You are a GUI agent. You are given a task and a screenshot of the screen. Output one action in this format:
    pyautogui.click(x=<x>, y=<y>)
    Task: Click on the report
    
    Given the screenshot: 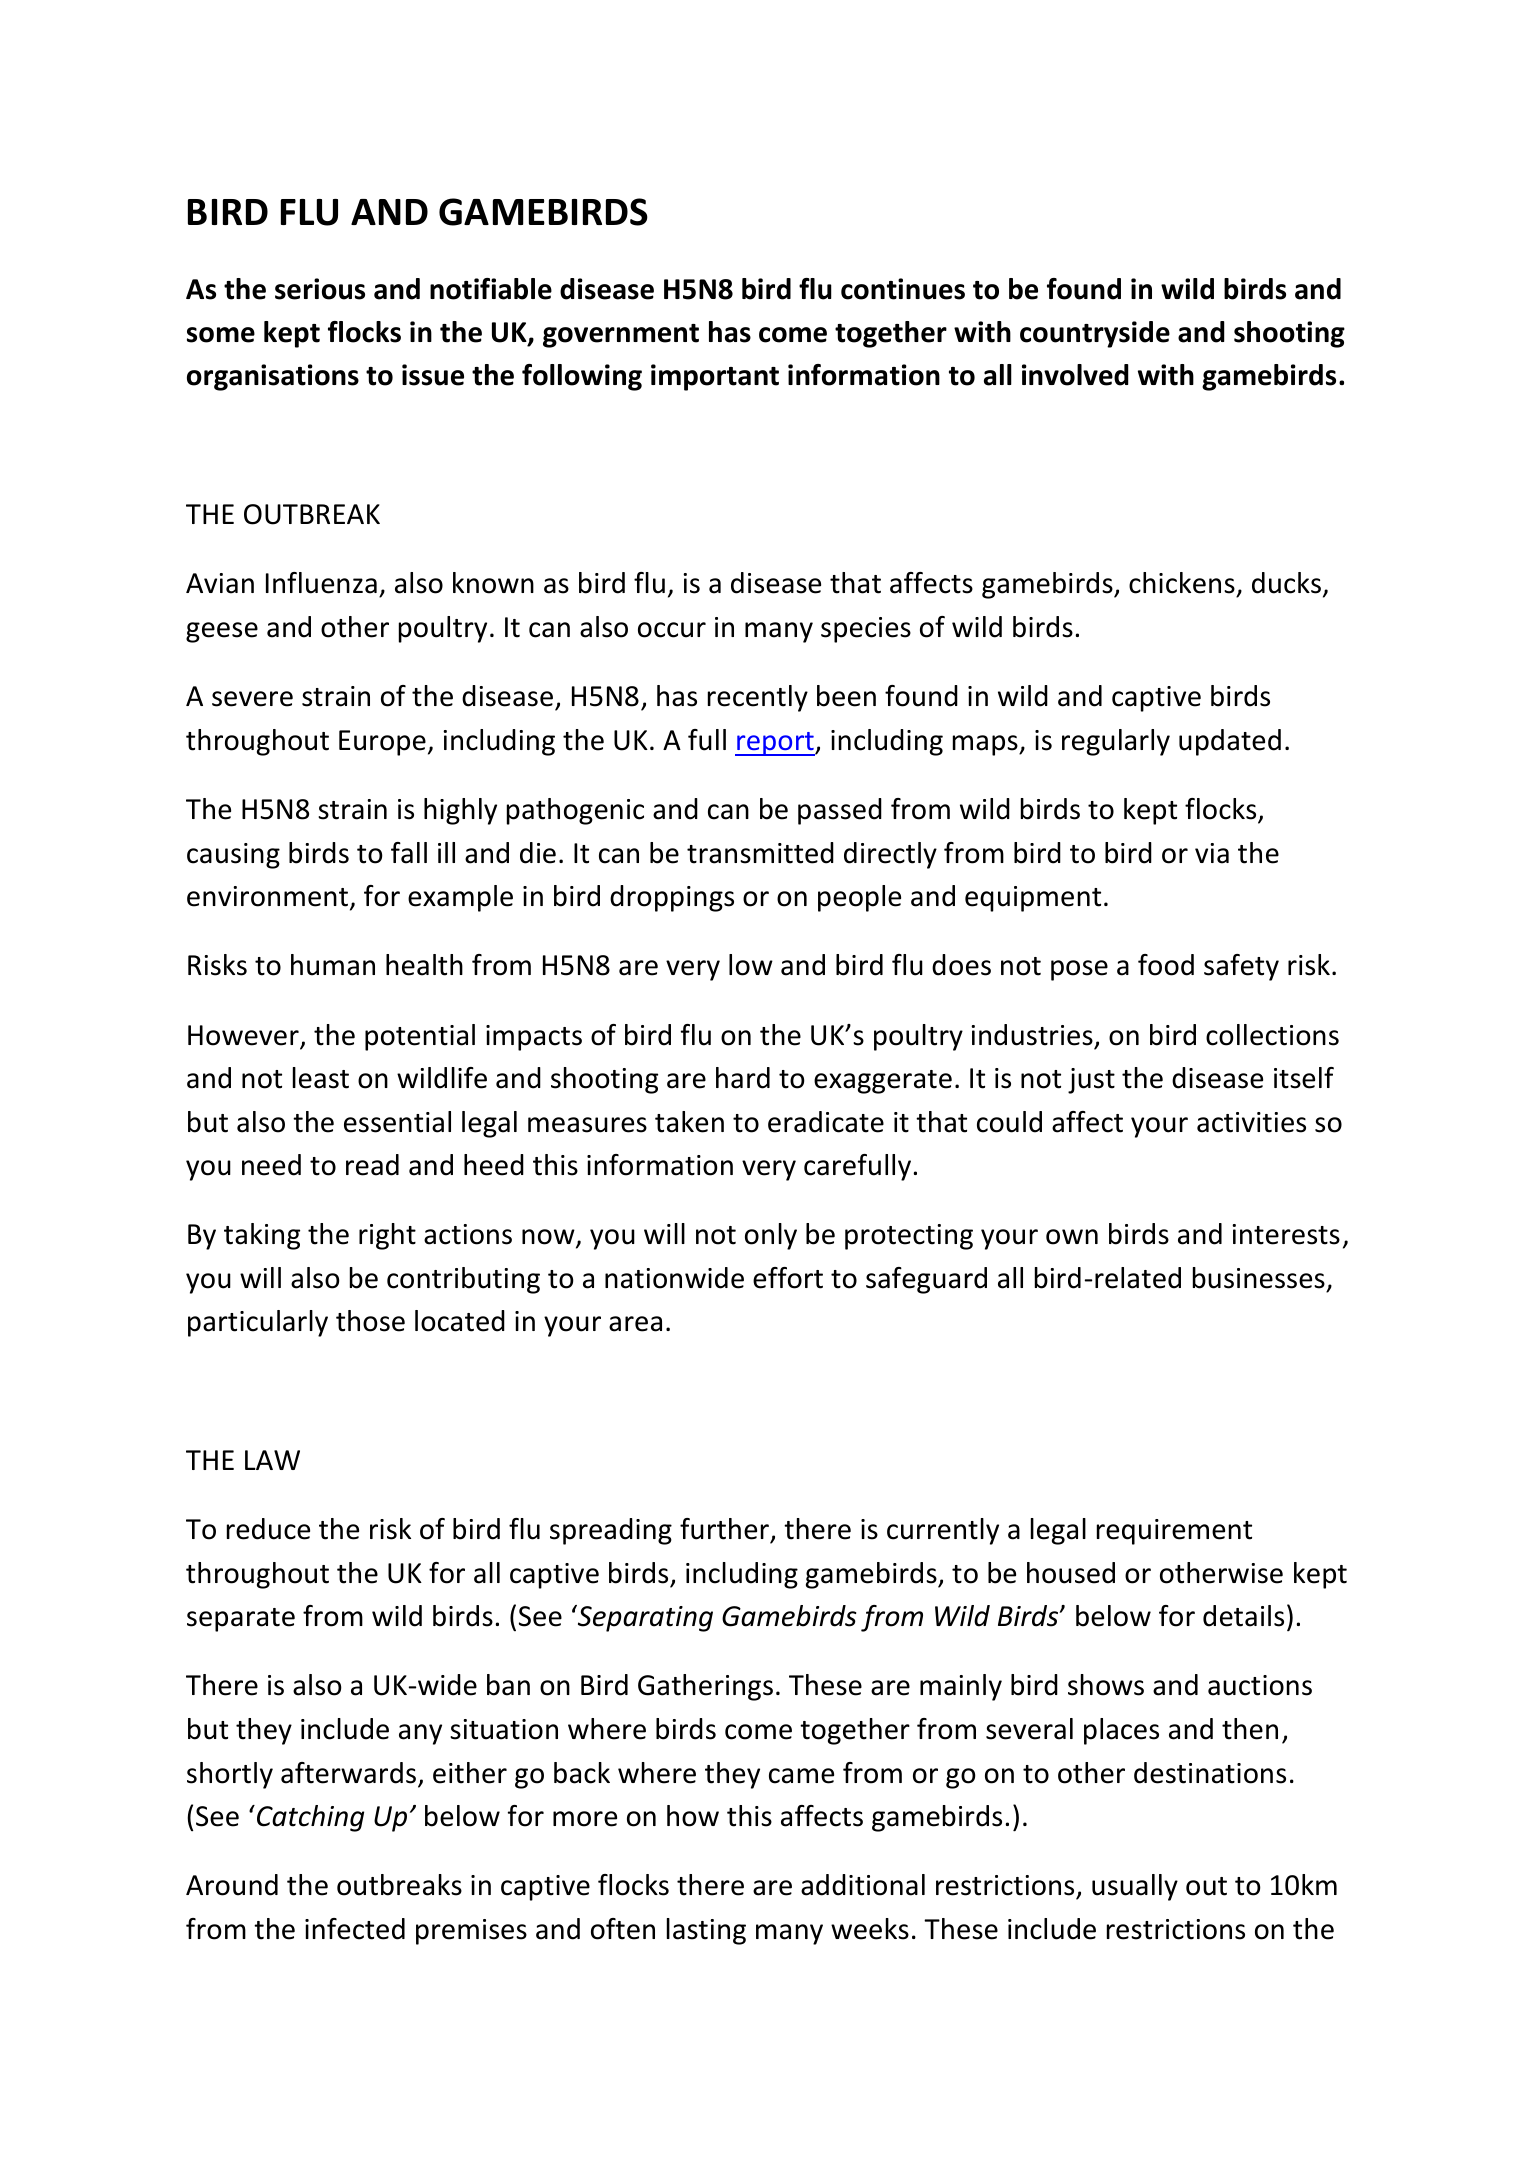 What is the action you would take?
    pyautogui.click(x=775, y=744)
